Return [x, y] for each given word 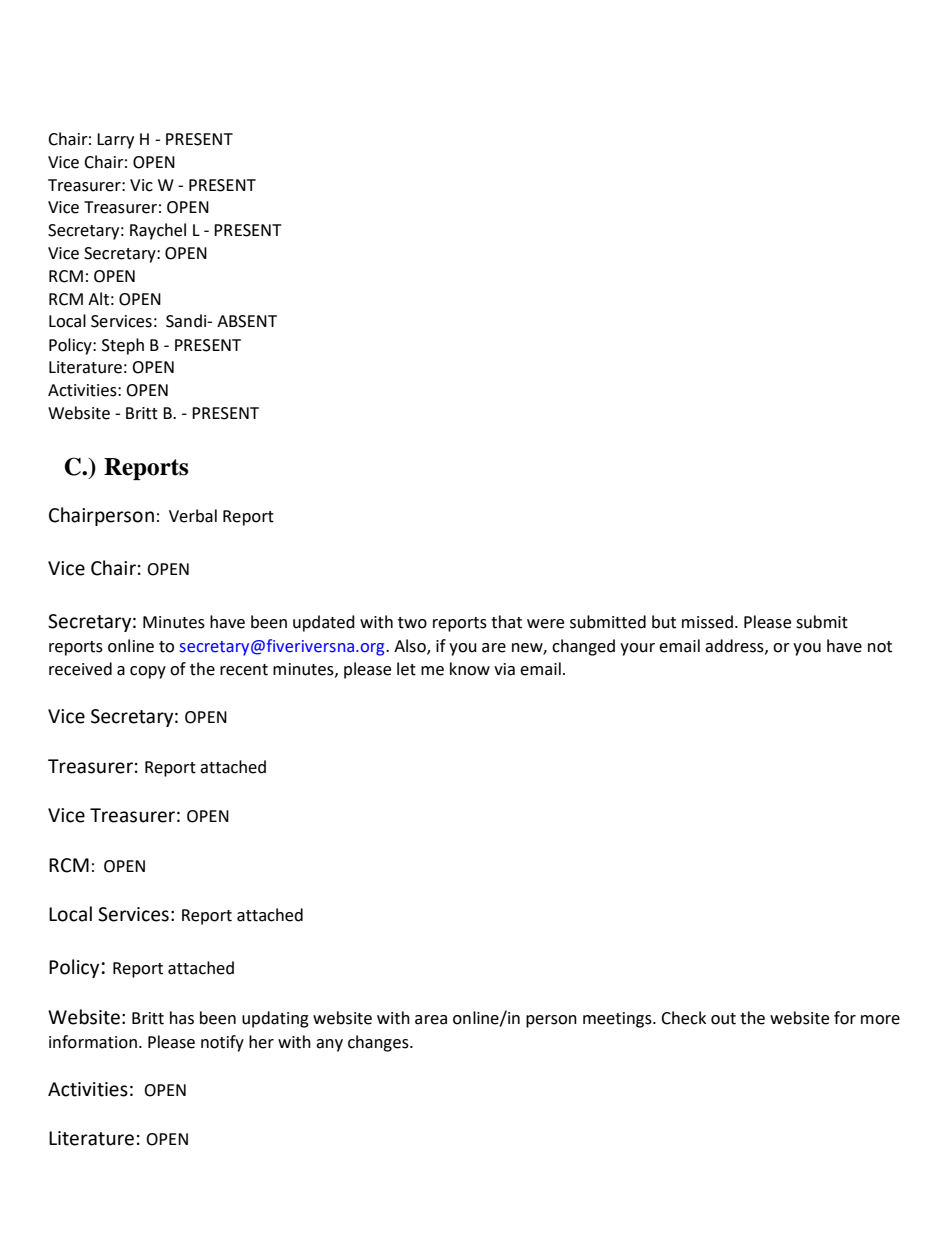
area [431, 1020]
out [723, 1019]
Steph [123, 346]
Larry [115, 141]
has [182, 1018]
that [506, 622]
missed [707, 622]
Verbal [193, 516]
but [664, 622]
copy [148, 672]
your [637, 649]
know [470, 669]
